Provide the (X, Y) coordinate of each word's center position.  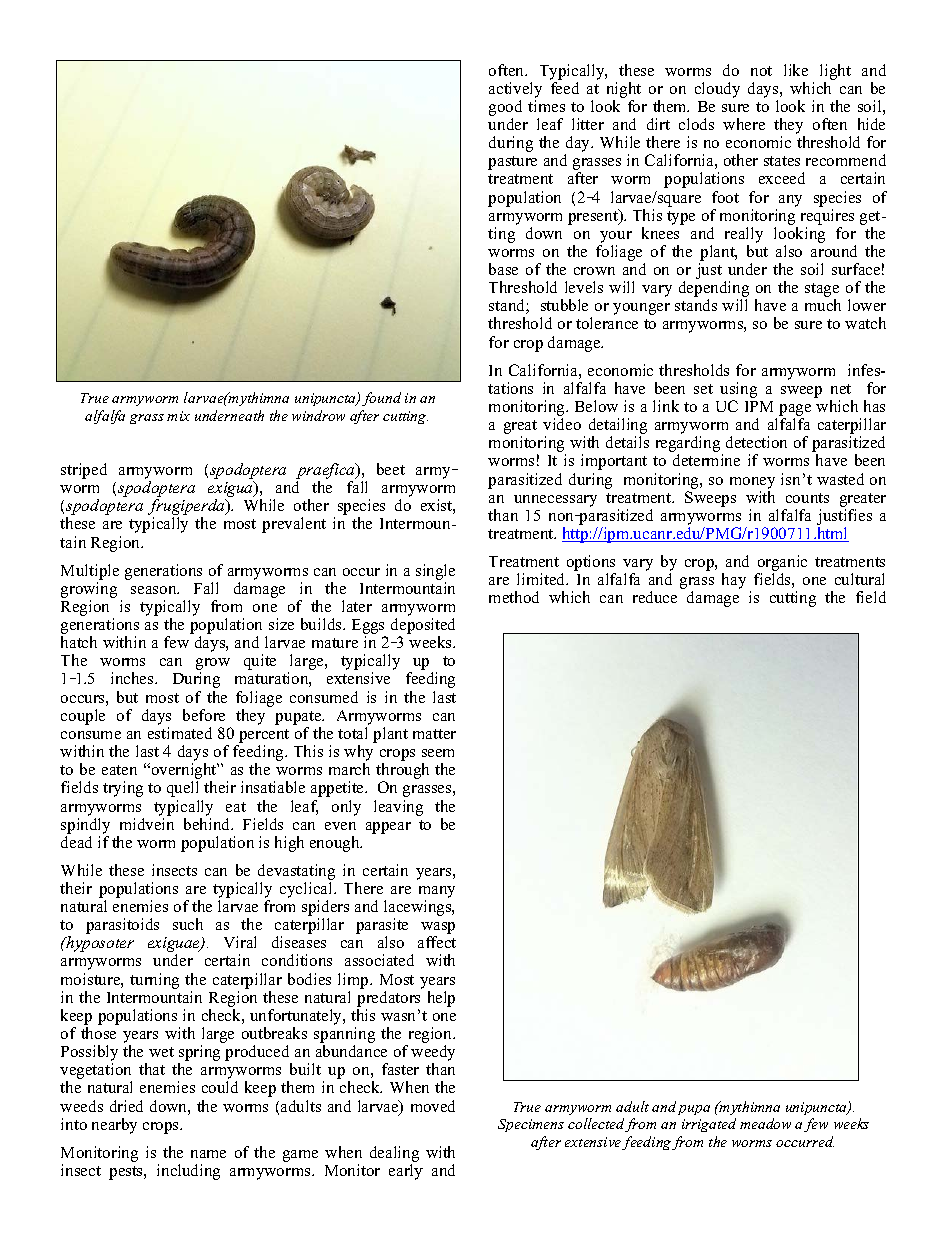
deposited (423, 627)
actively (515, 90)
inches (133, 678)
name (208, 1154)
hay (734, 581)
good (505, 108)
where (744, 124)
